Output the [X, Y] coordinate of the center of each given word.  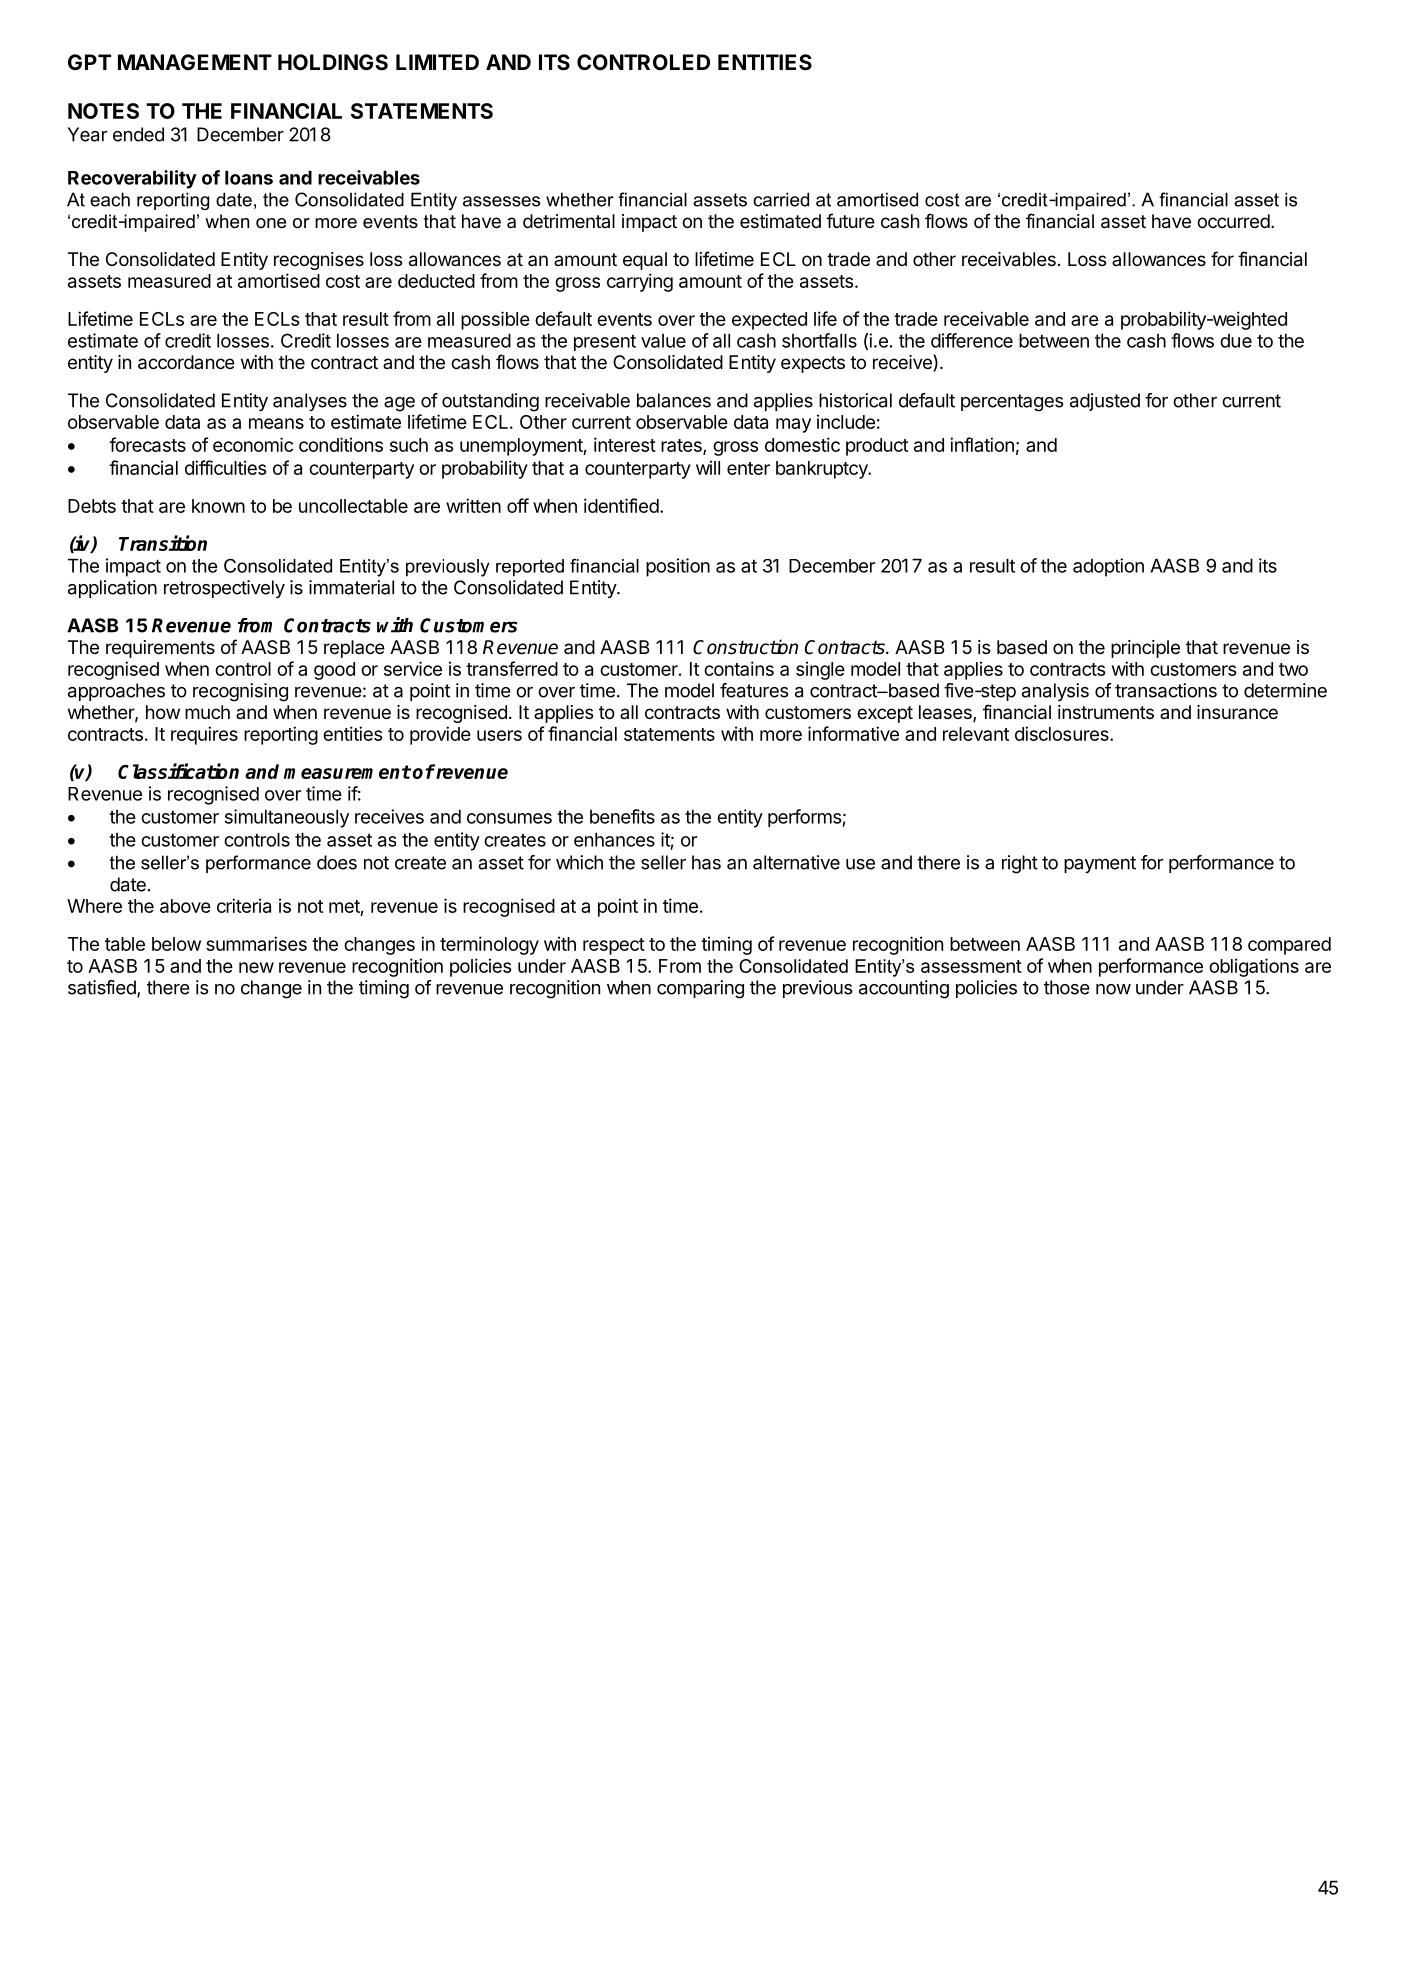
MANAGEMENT [195, 62]
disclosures [1063, 733]
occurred [1233, 221]
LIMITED [437, 62]
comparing [700, 989]
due [1236, 341]
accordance [186, 362]
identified [621, 505]
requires [204, 735]
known [218, 506]
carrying [640, 282]
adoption [1108, 567]
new [256, 967]
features [754, 690]
